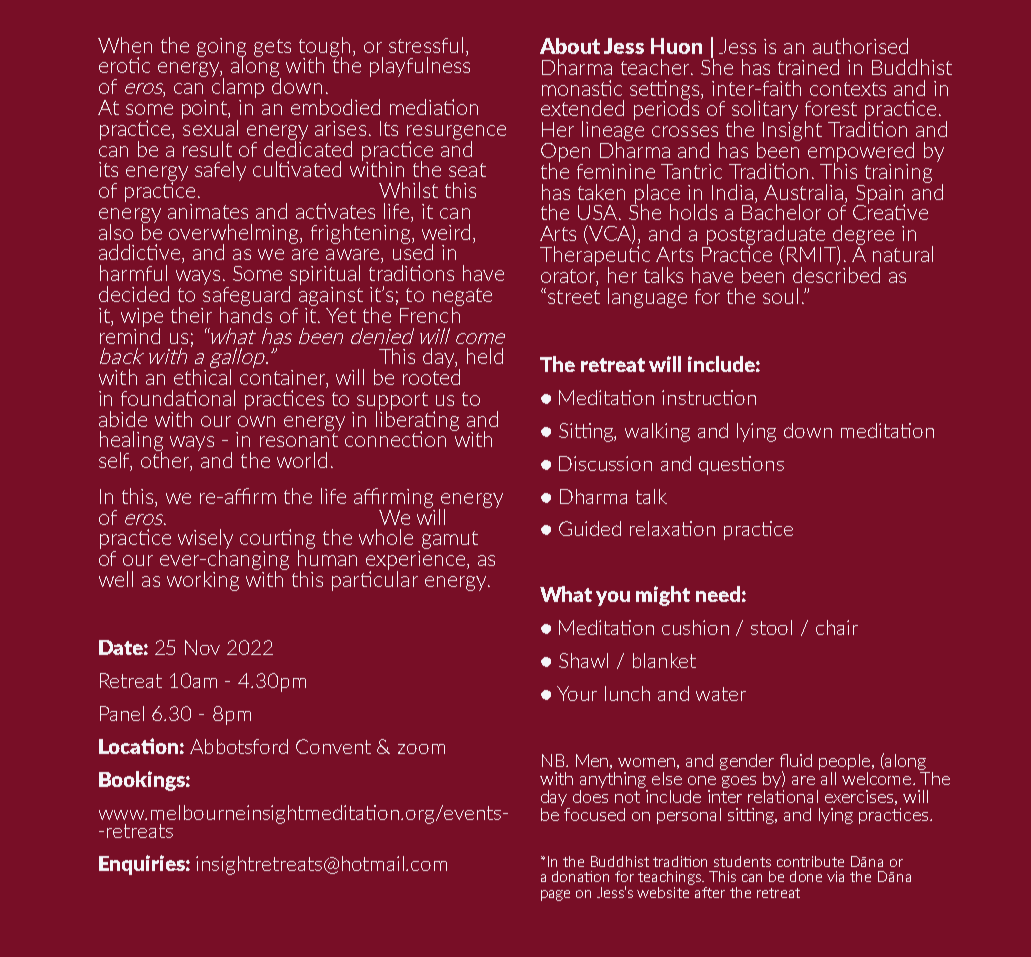 The width and height of the image is (1031, 957). What do you see at coordinates (808, 67) in the image?
I see `trained` at bounding box center [808, 67].
